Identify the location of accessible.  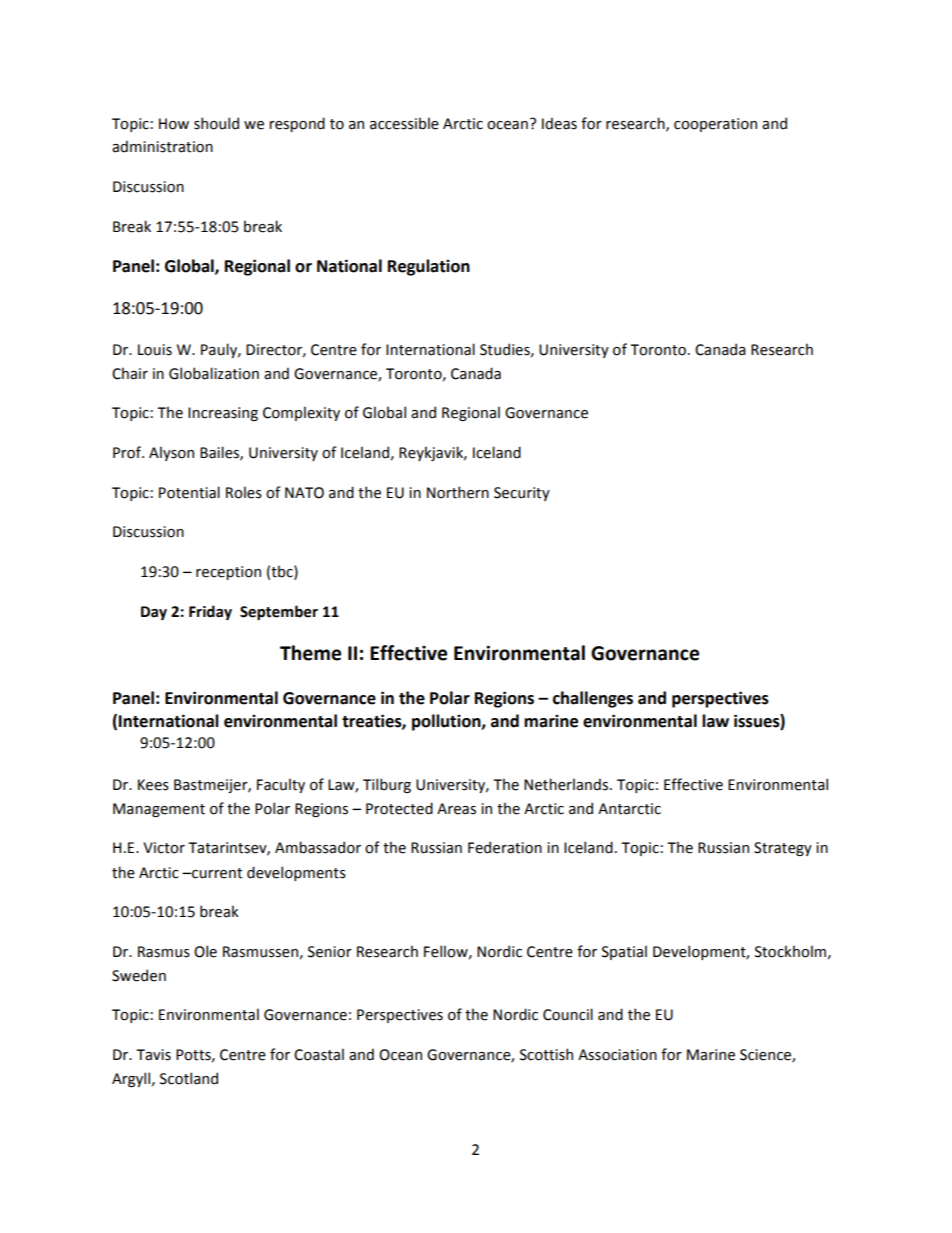
(404, 123).
